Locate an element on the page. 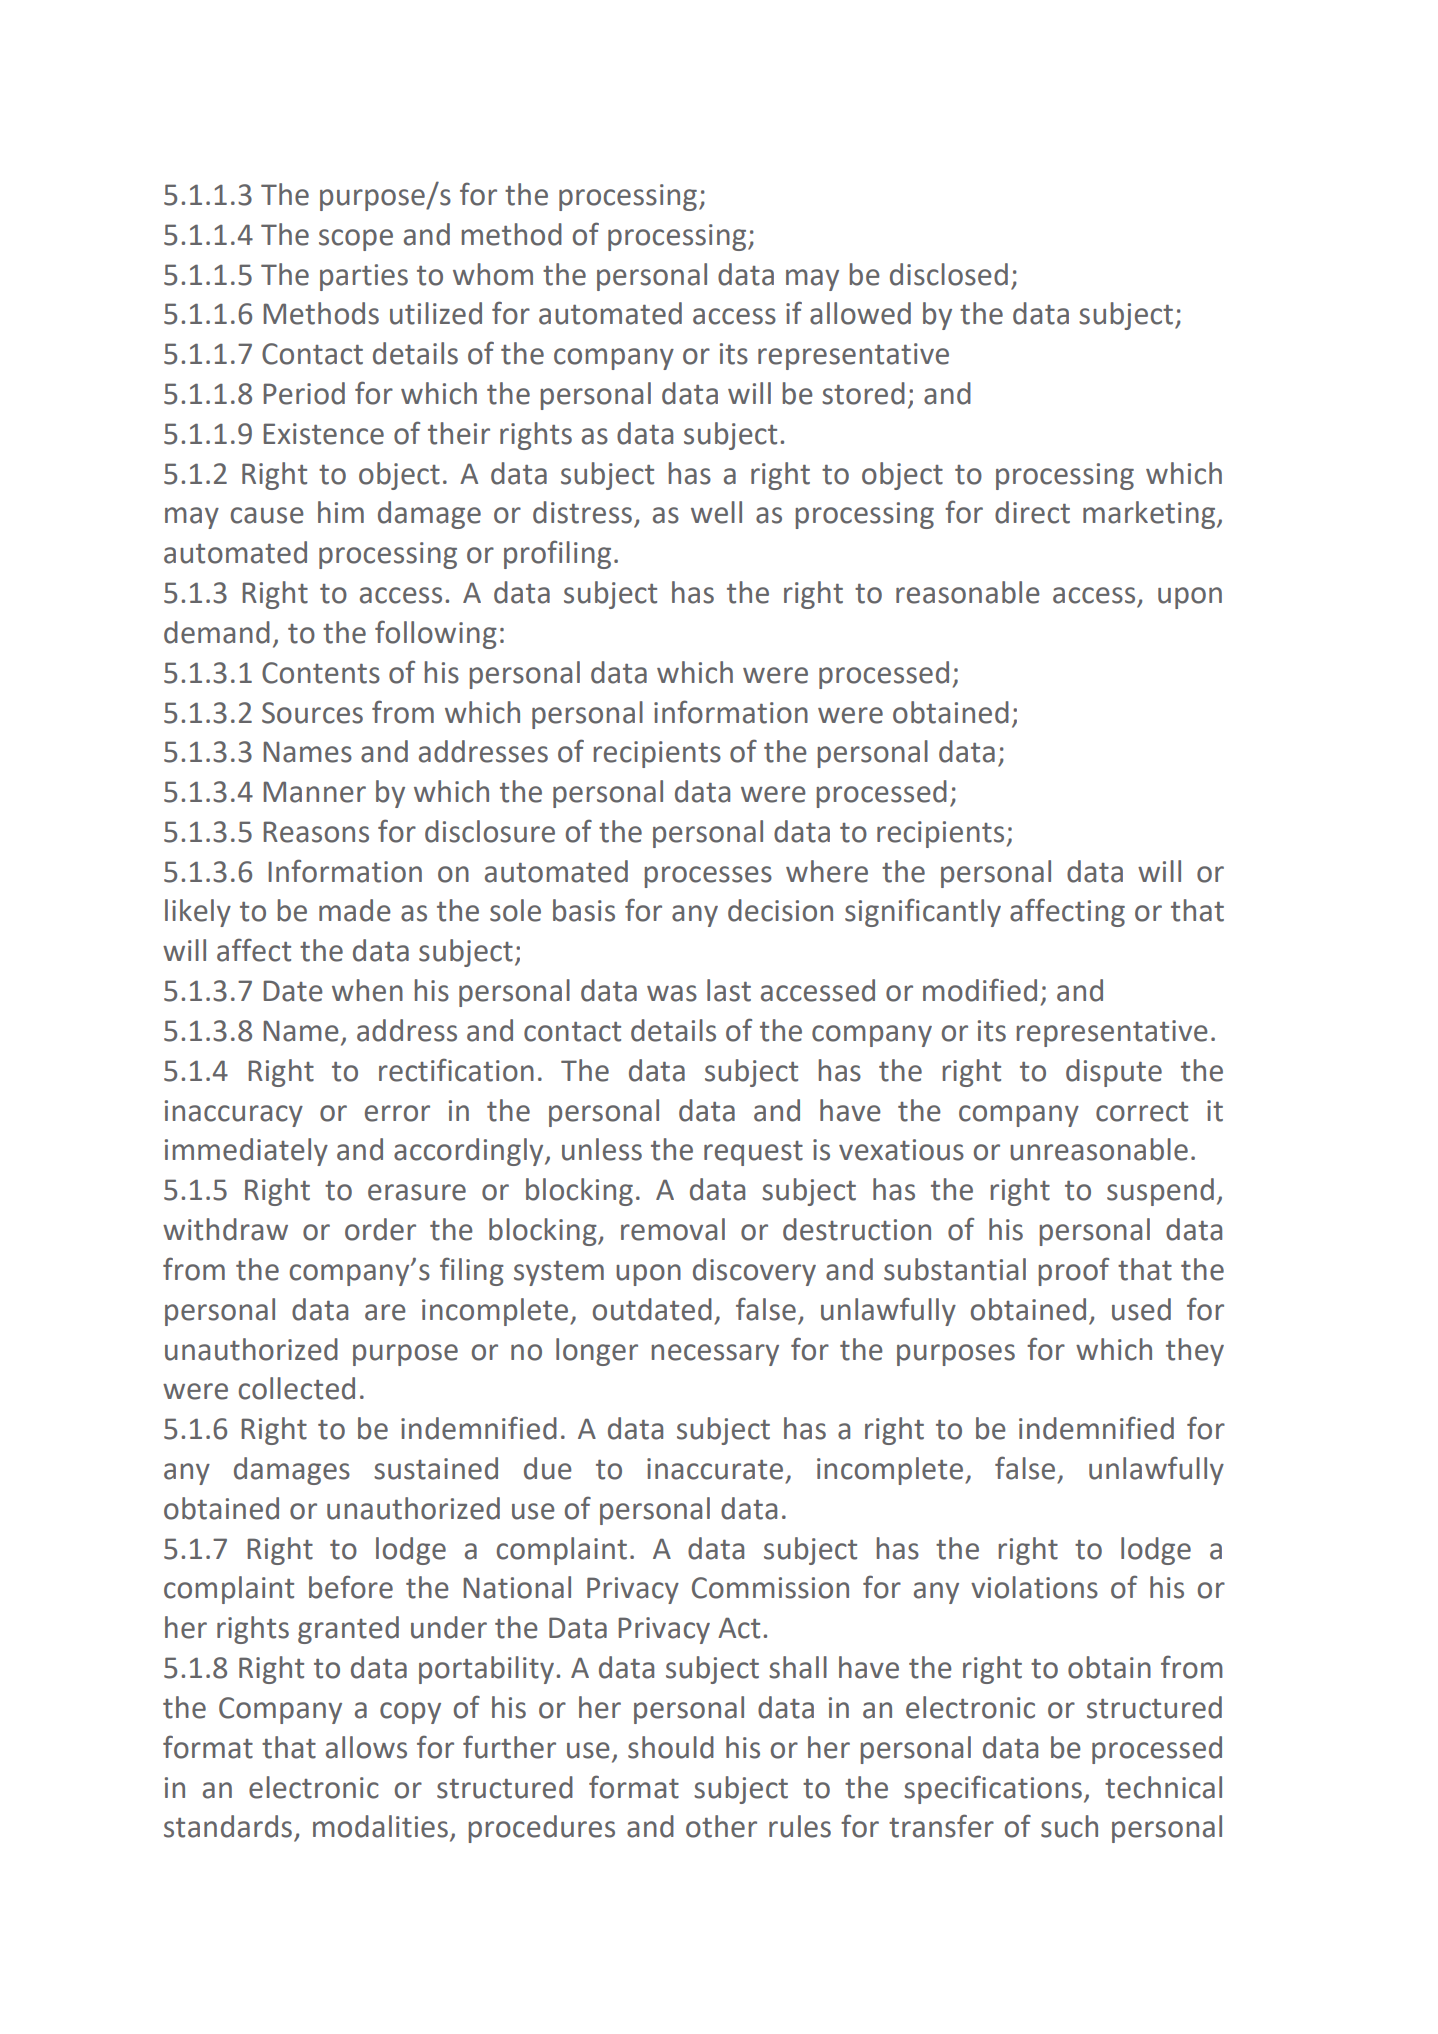  significantly is located at coordinates (923, 912).
